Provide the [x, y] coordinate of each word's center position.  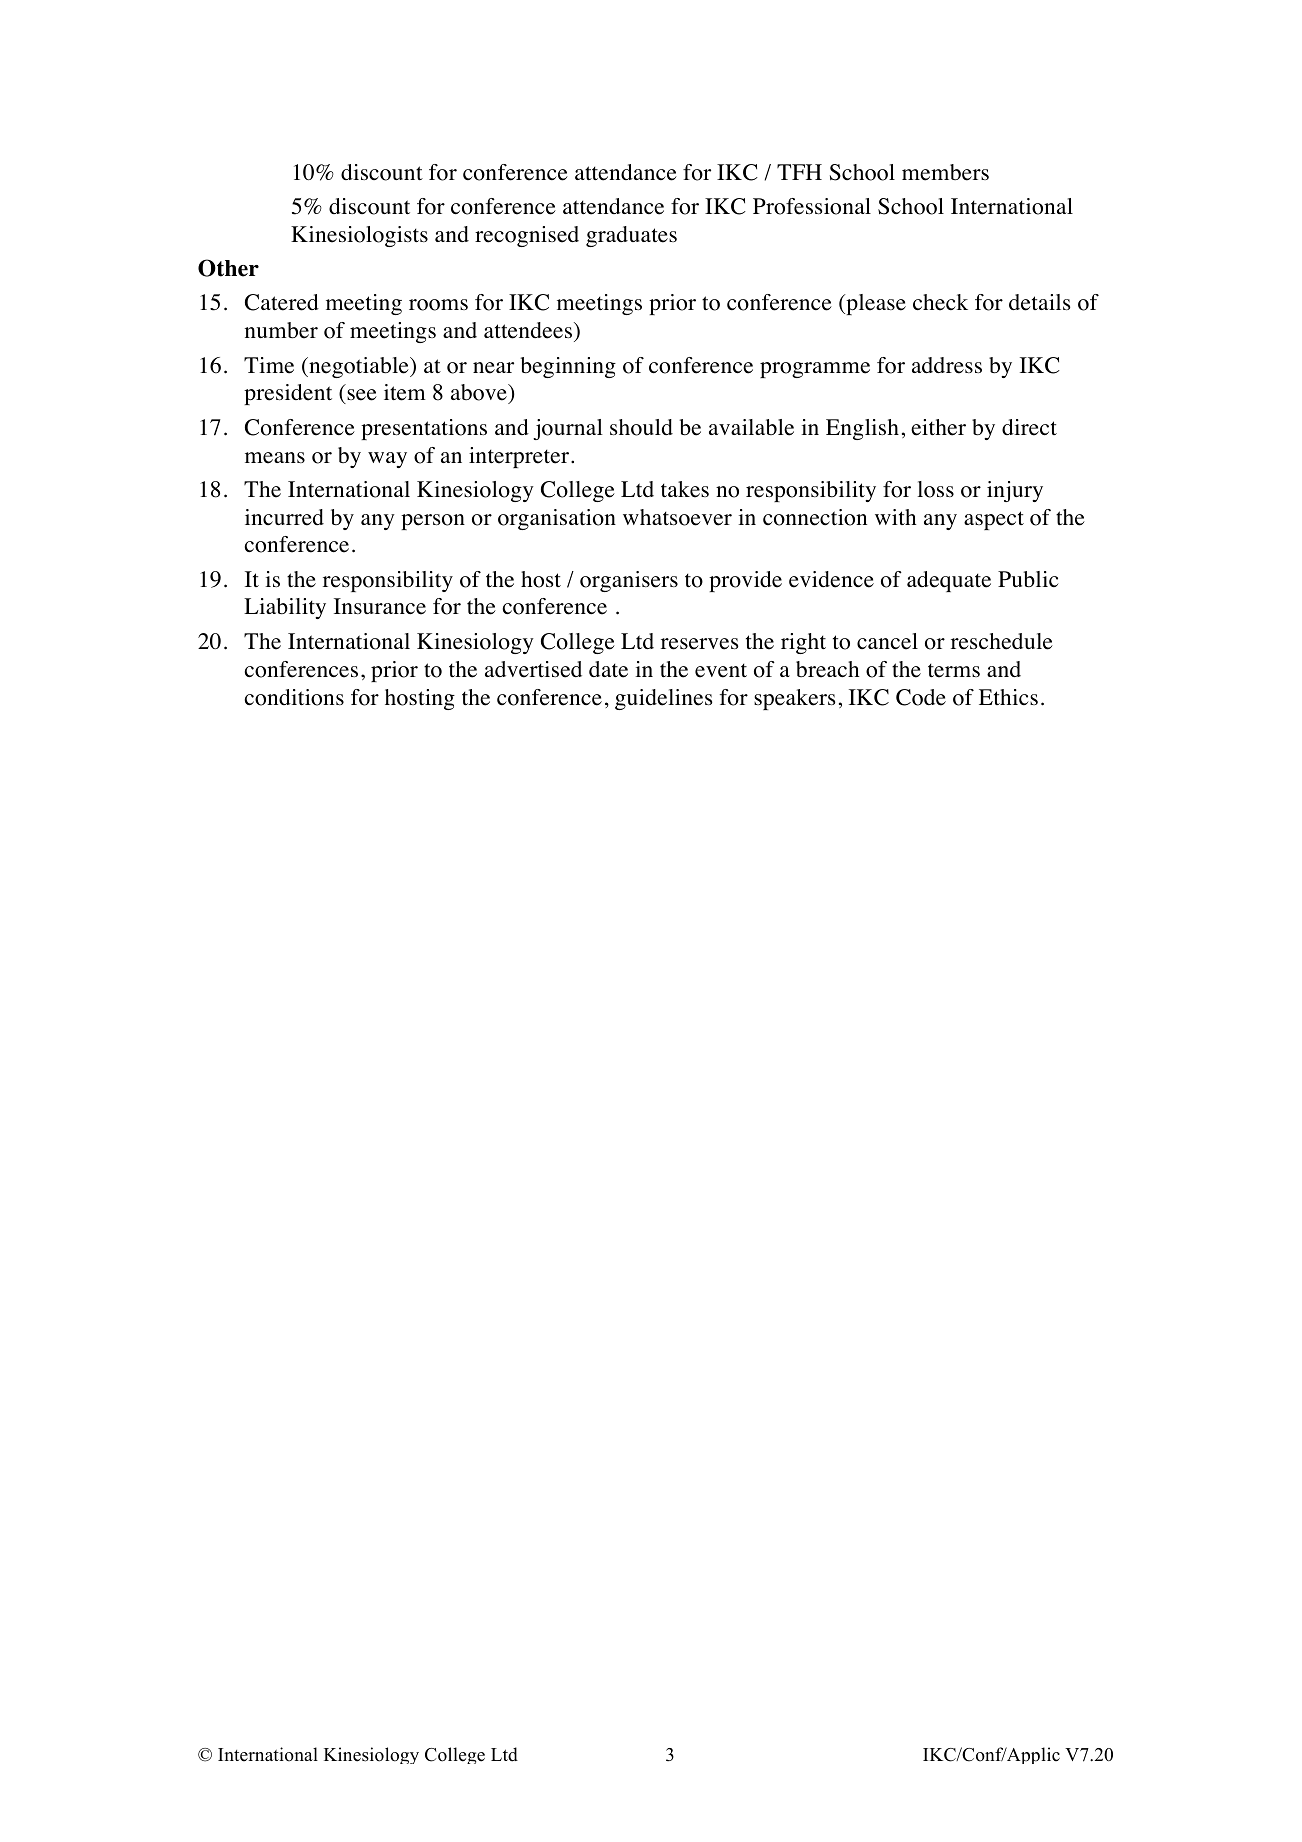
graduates [631, 236]
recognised [527, 236]
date [608, 669]
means [275, 458]
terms [954, 671]
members [945, 172]
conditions [294, 697]
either [938, 427]
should [641, 427]
